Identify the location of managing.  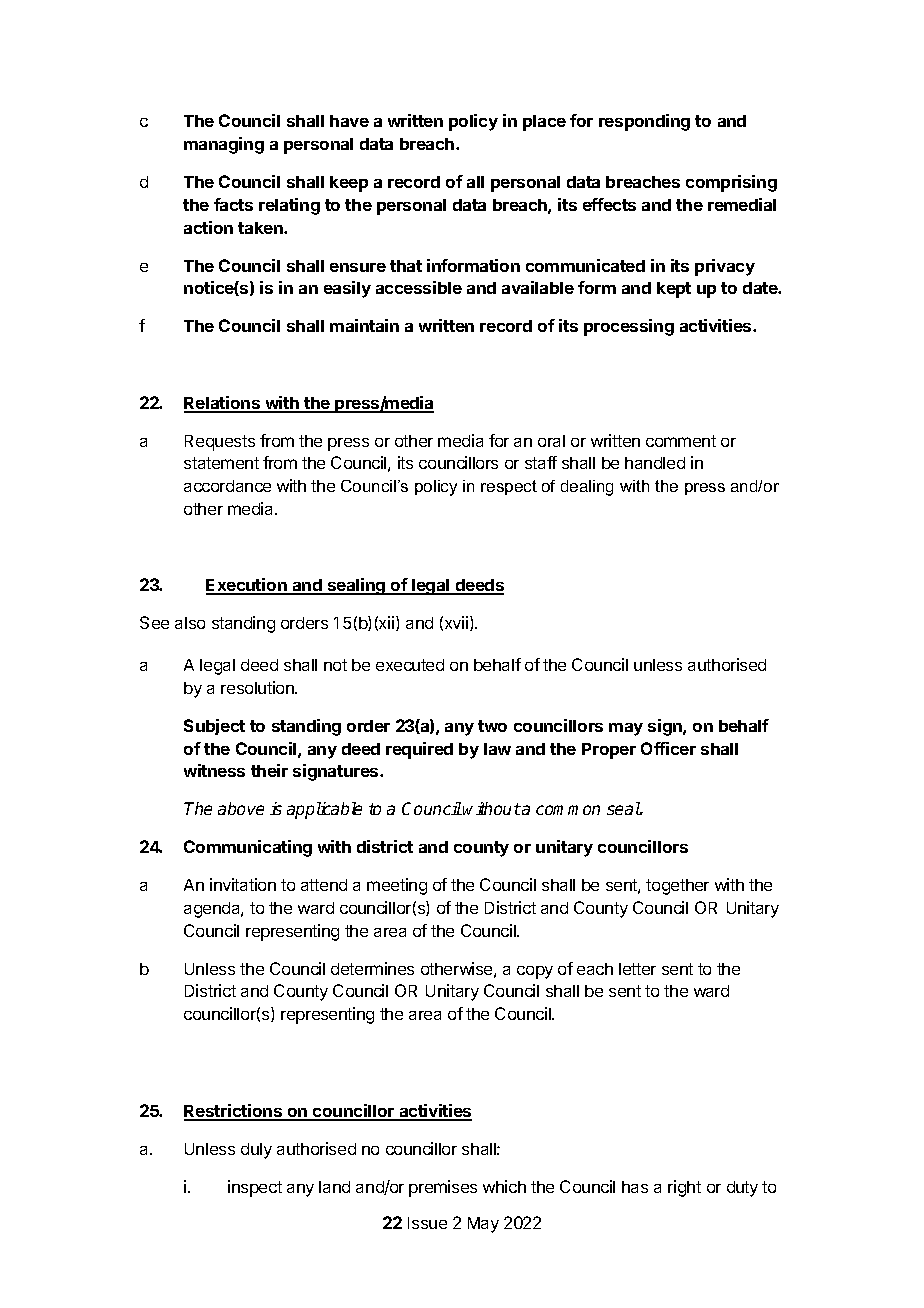
(224, 145).
